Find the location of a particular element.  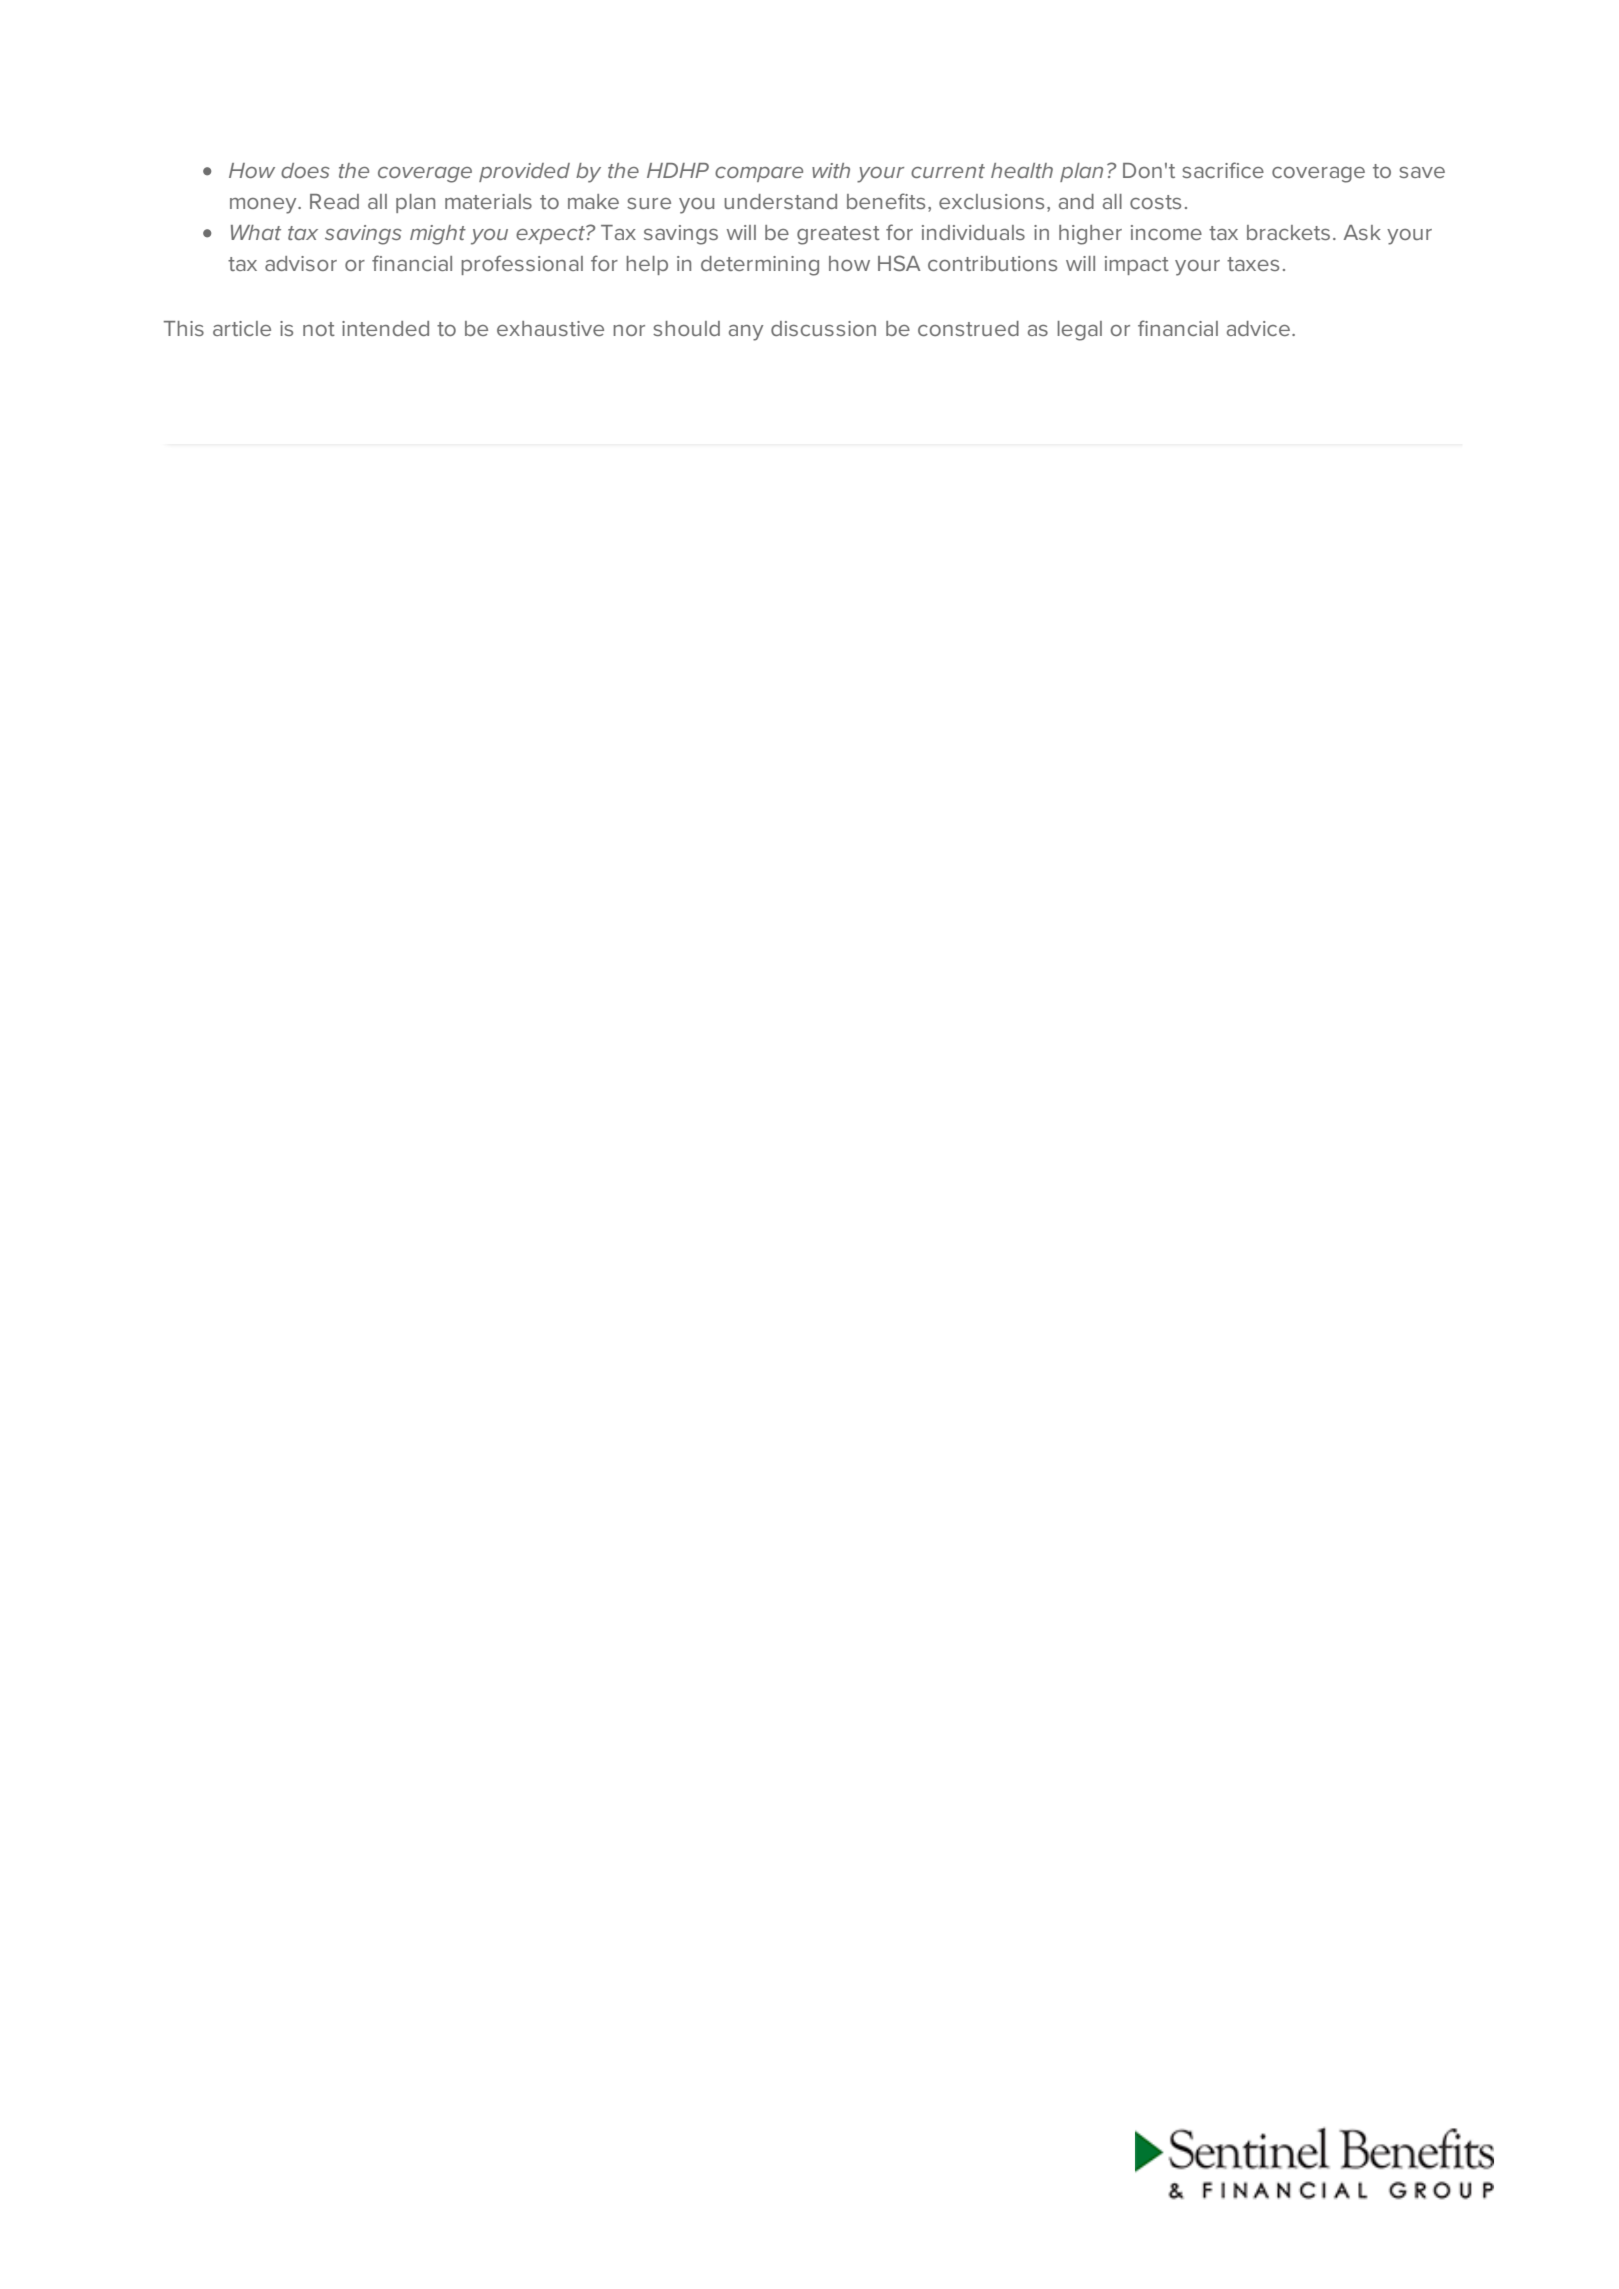

compare is located at coordinates (759, 174).
